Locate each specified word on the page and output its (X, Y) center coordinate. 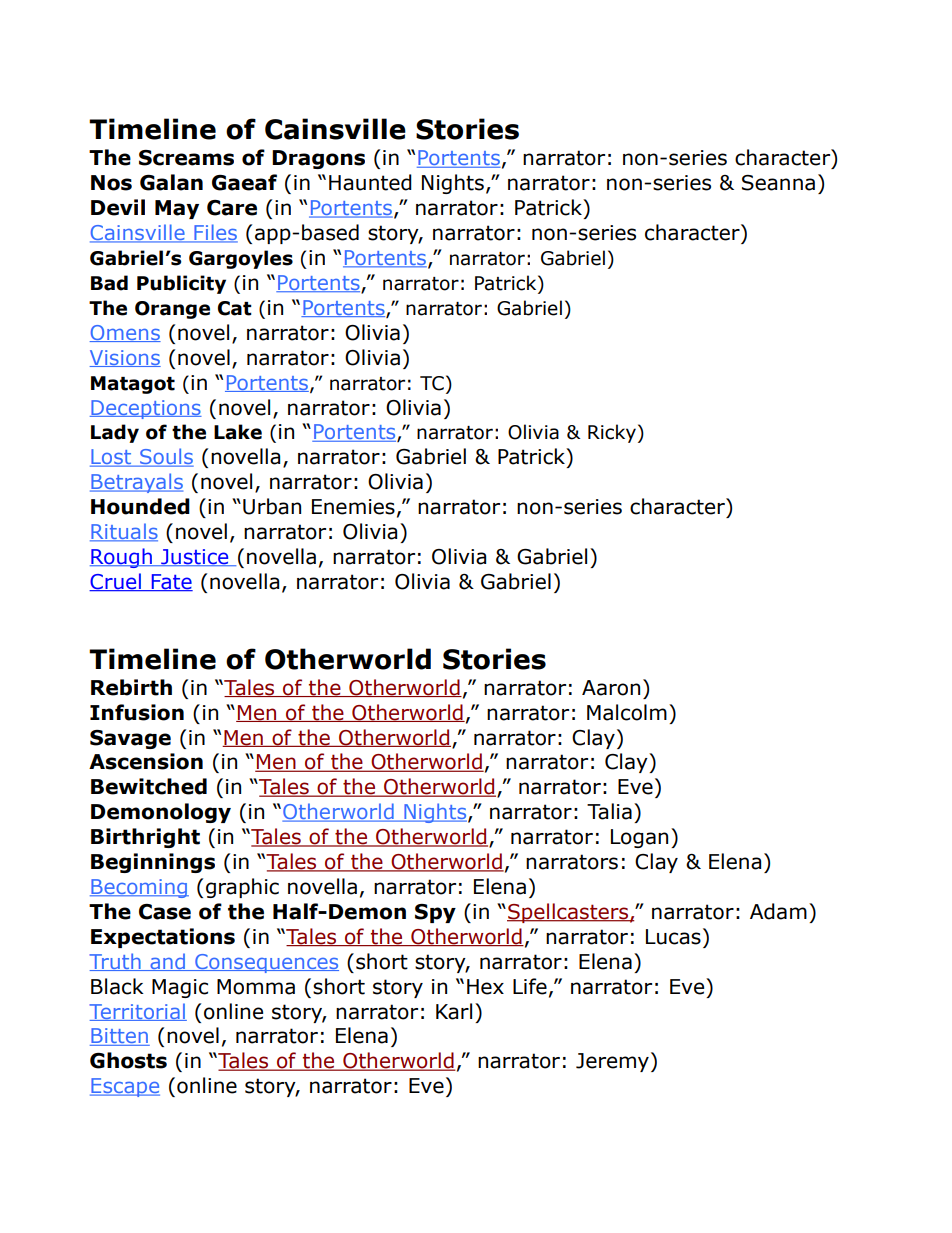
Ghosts (128, 1060)
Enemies (353, 507)
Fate (171, 582)
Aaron (611, 688)
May (177, 209)
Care (232, 208)
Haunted (370, 182)
